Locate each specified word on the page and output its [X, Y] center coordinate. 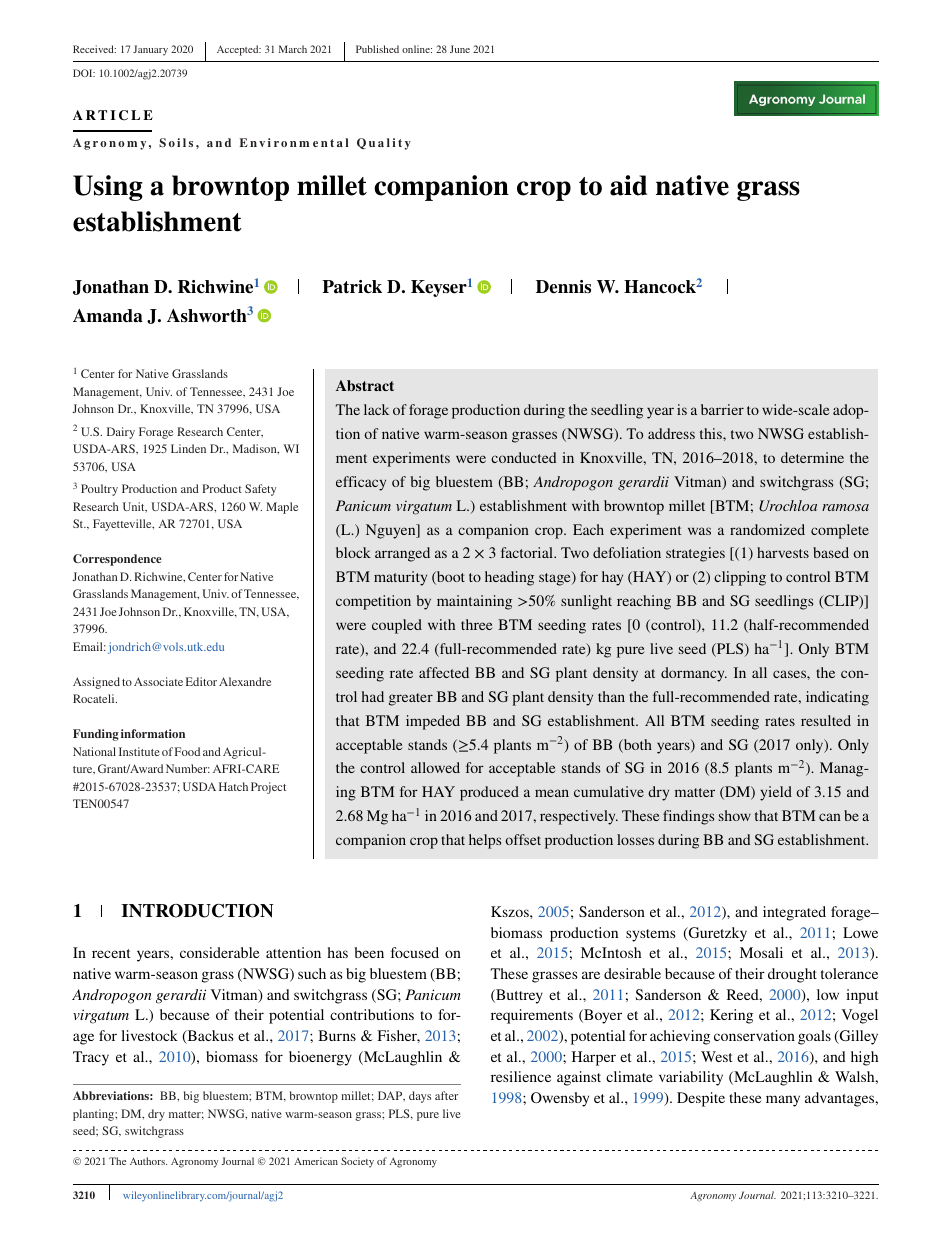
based [831, 552]
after [446, 1095]
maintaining [474, 602]
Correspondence [117, 560]
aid [628, 185]
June [460, 49]
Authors [148, 1161]
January [150, 50]
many [783, 1101]
